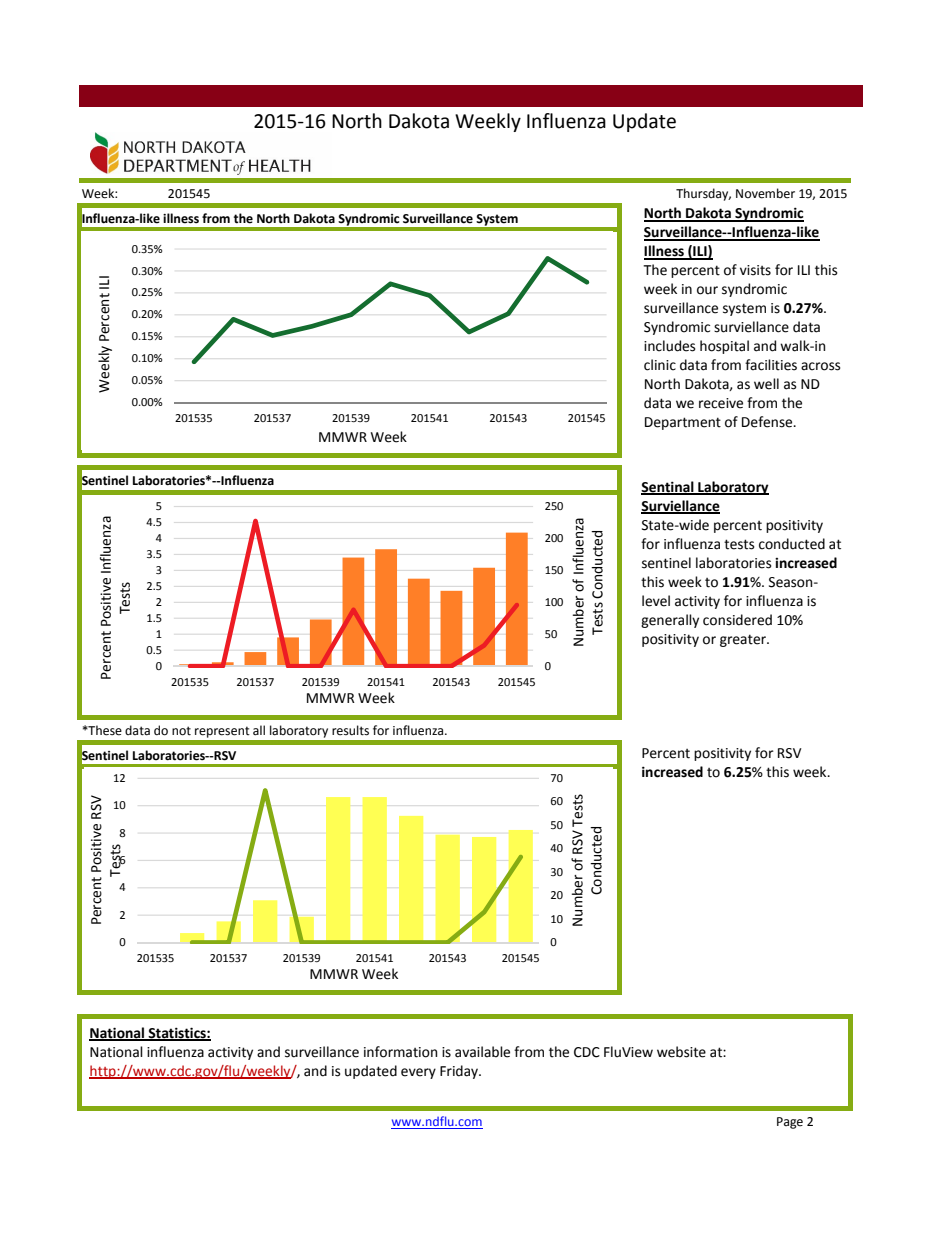 The height and width of the screenshot is (1233, 952). Describe the element at coordinates (418, 1073) in the screenshot. I see `every` at that location.
